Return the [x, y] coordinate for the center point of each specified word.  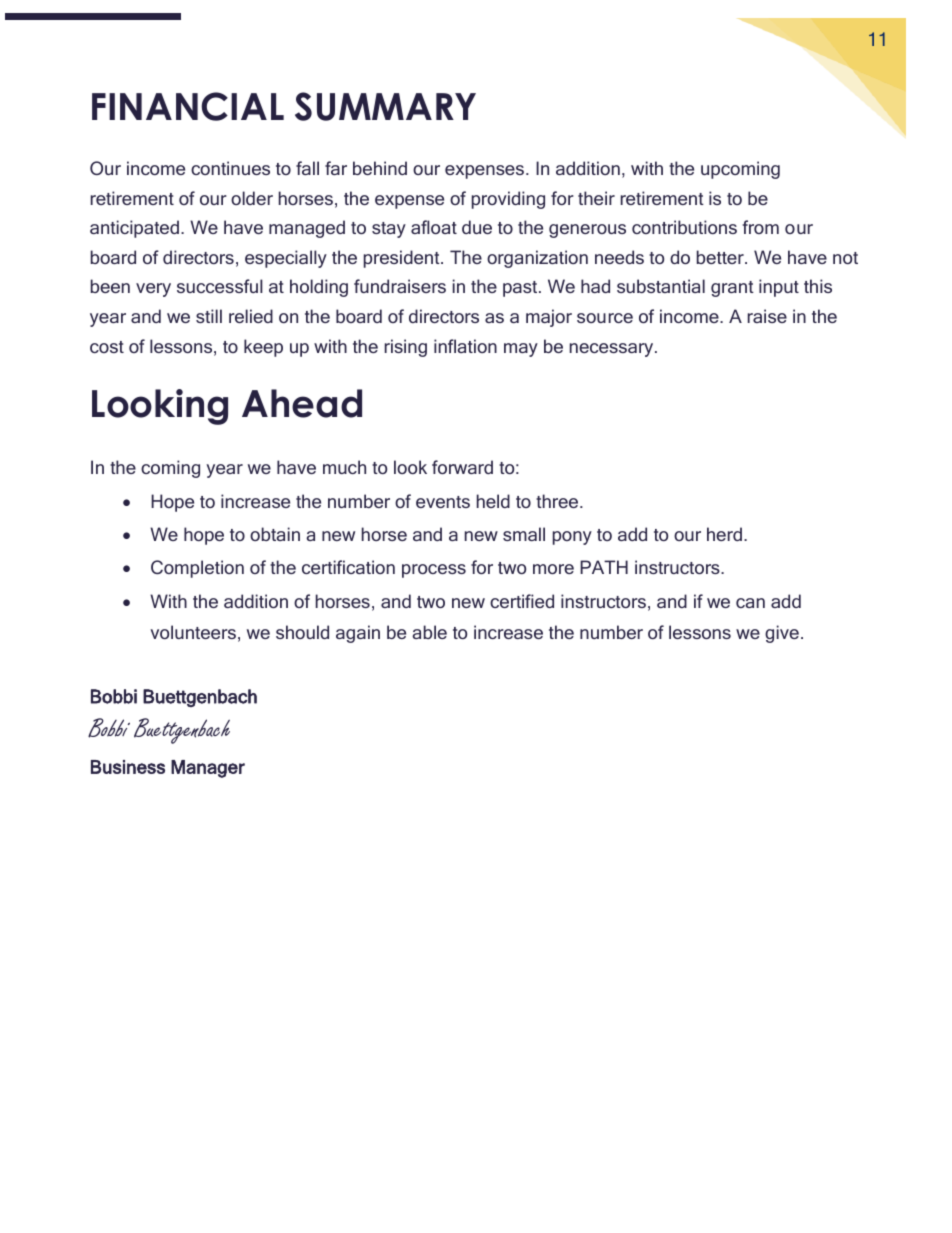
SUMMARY [385, 106]
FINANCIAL [188, 106]
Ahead [302, 403]
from [760, 227]
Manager [208, 769]
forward [462, 467]
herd [724, 534]
